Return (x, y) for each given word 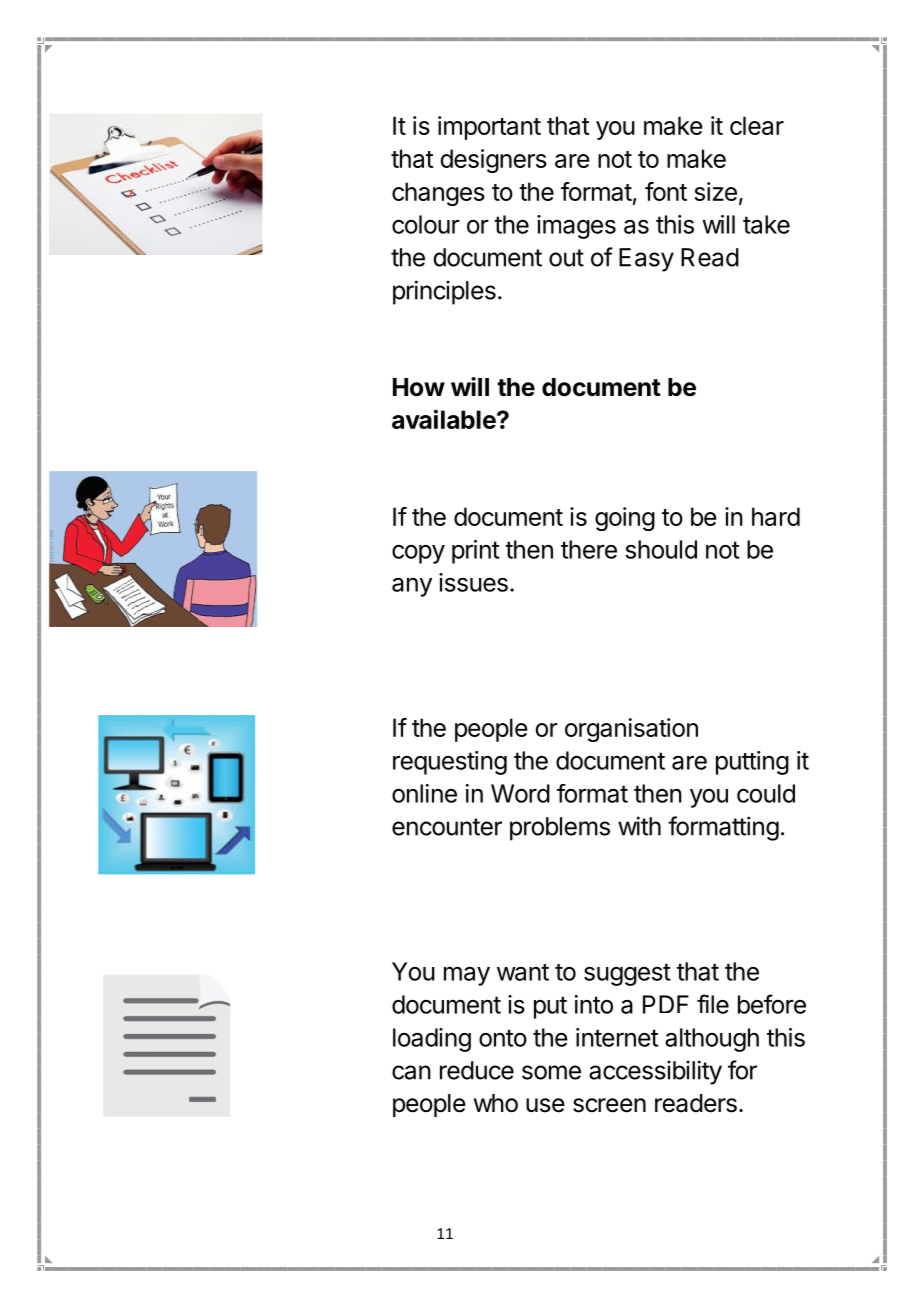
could (766, 793)
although (712, 1040)
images (576, 227)
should (661, 549)
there (589, 549)
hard (776, 516)
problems (560, 829)
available (445, 419)
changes (438, 194)
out (566, 258)
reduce (477, 1070)
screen (609, 1105)
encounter (447, 827)
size (715, 191)
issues (473, 582)
